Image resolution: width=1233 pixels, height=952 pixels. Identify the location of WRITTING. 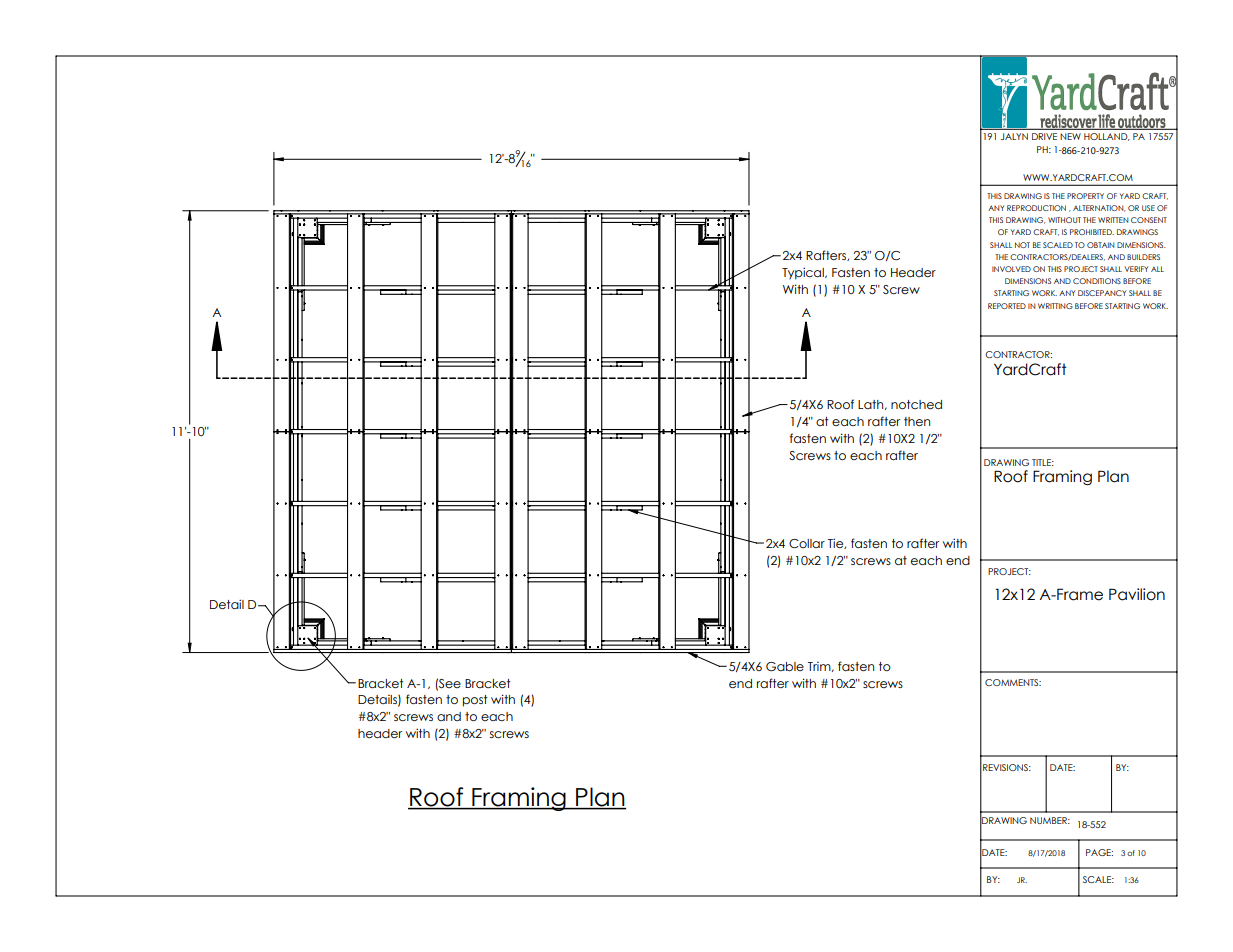
(1055, 306).
